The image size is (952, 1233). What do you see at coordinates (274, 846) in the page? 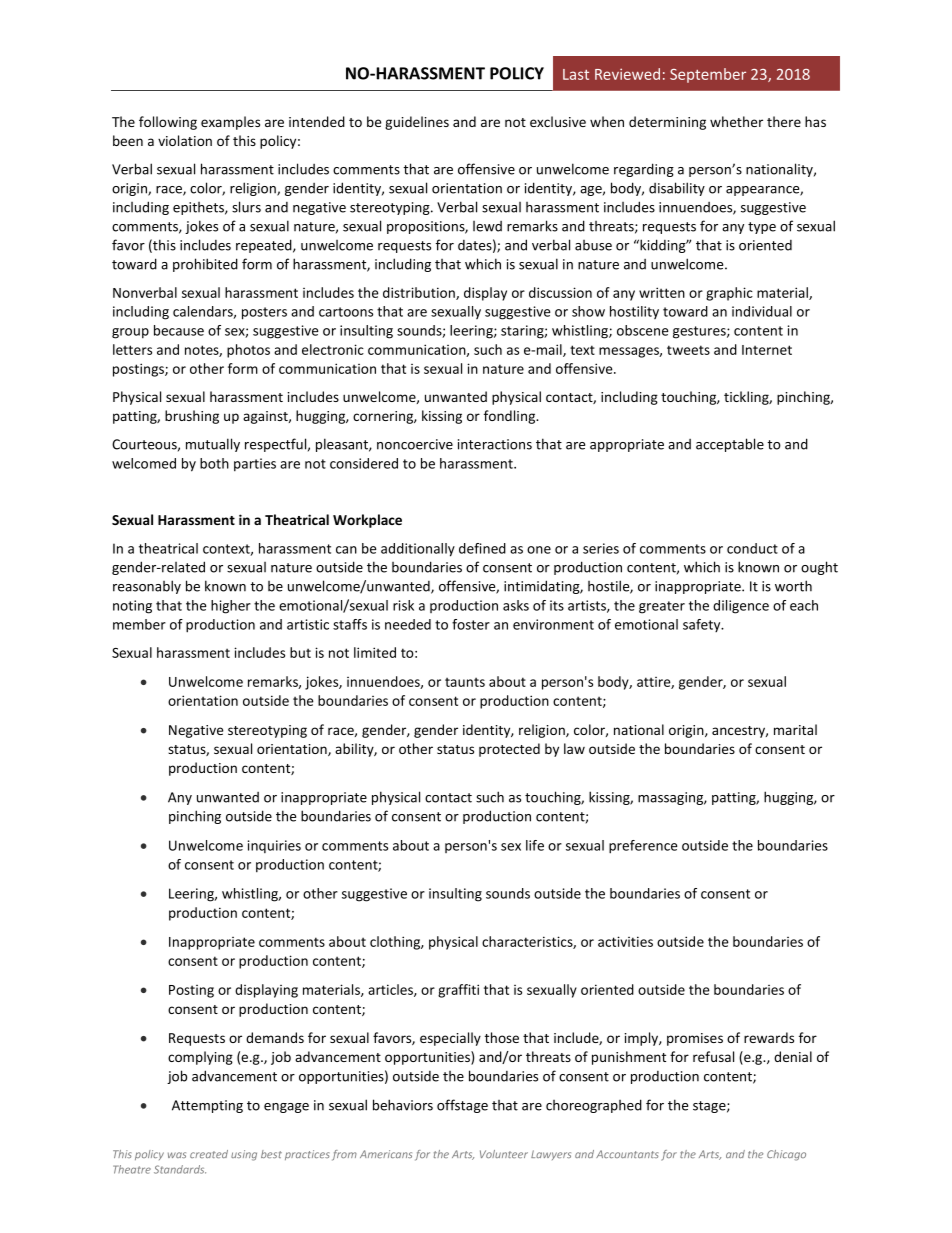
I see `inquiries` at bounding box center [274, 846].
